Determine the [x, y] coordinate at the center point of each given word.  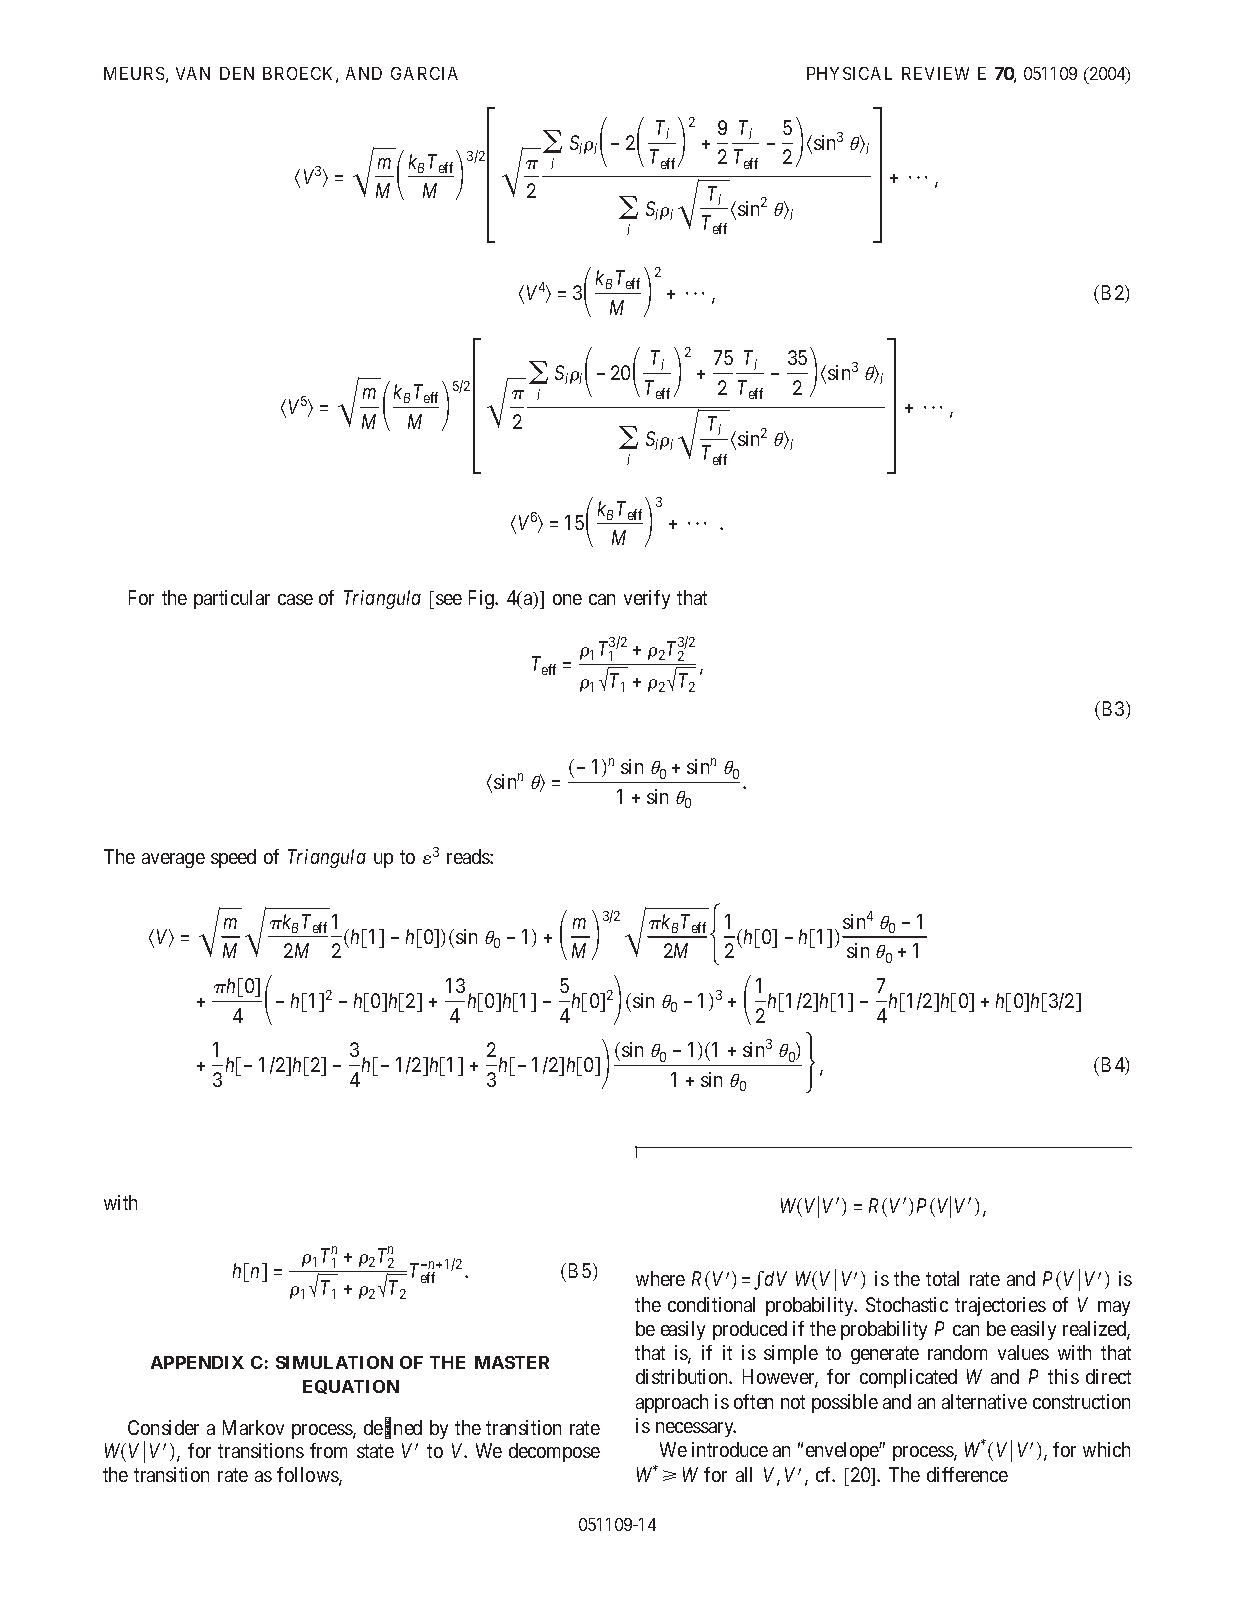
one [567, 599]
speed [233, 858]
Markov [253, 1427]
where [660, 1278]
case [295, 599]
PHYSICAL [849, 73]
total [942, 1278]
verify [647, 599]
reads [469, 856]
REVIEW [935, 73]
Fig [483, 599]
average [173, 860]
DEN [237, 73]
